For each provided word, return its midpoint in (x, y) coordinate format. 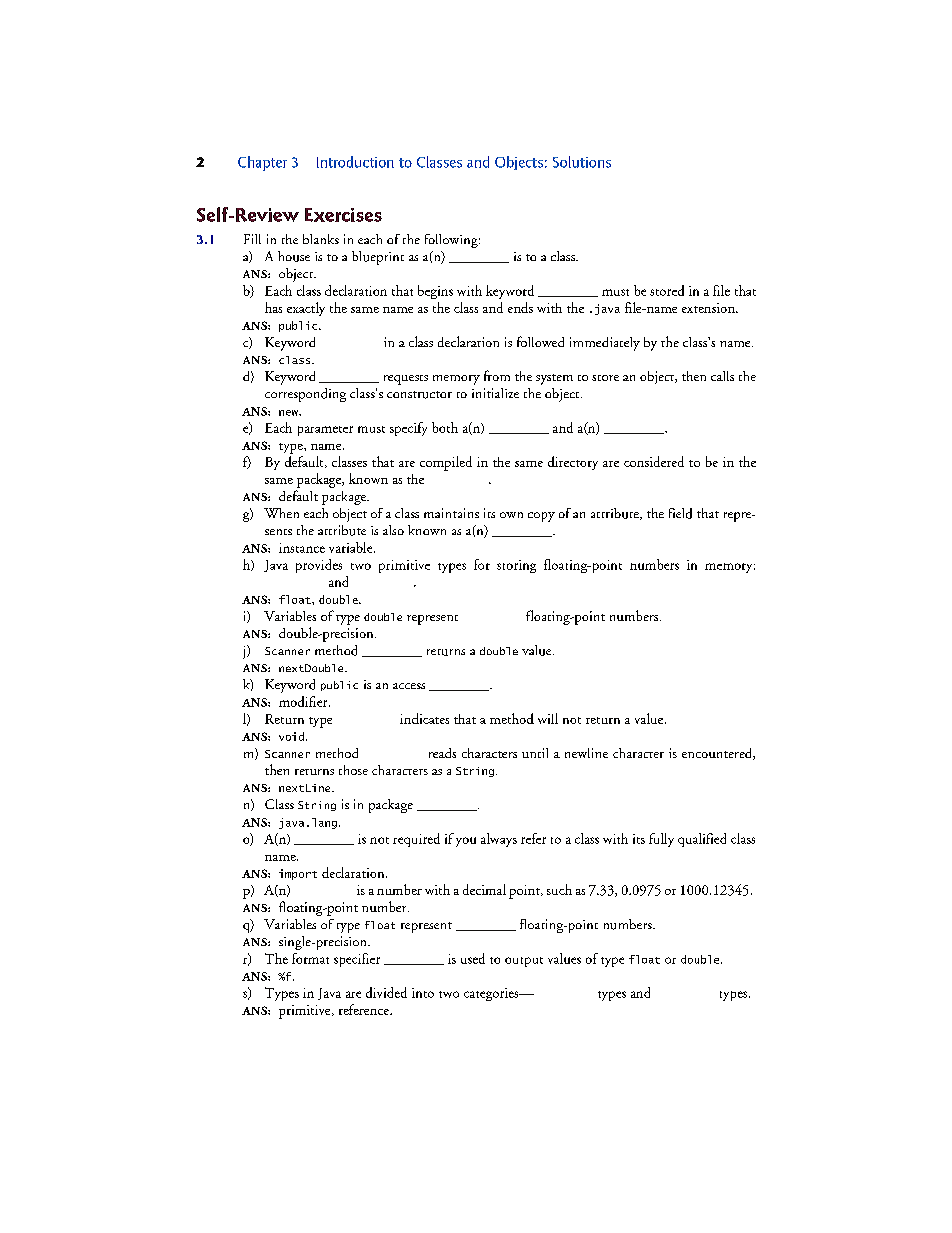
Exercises (343, 215)
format (310, 958)
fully (661, 840)
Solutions (582, 162)
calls (722, 376)
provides (319, 566)
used (473, 958)
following (452, 241)
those (353, 770)
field (680, 513)
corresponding (305, 395)
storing (516, 566)
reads (442, 753)
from (497, 375)
